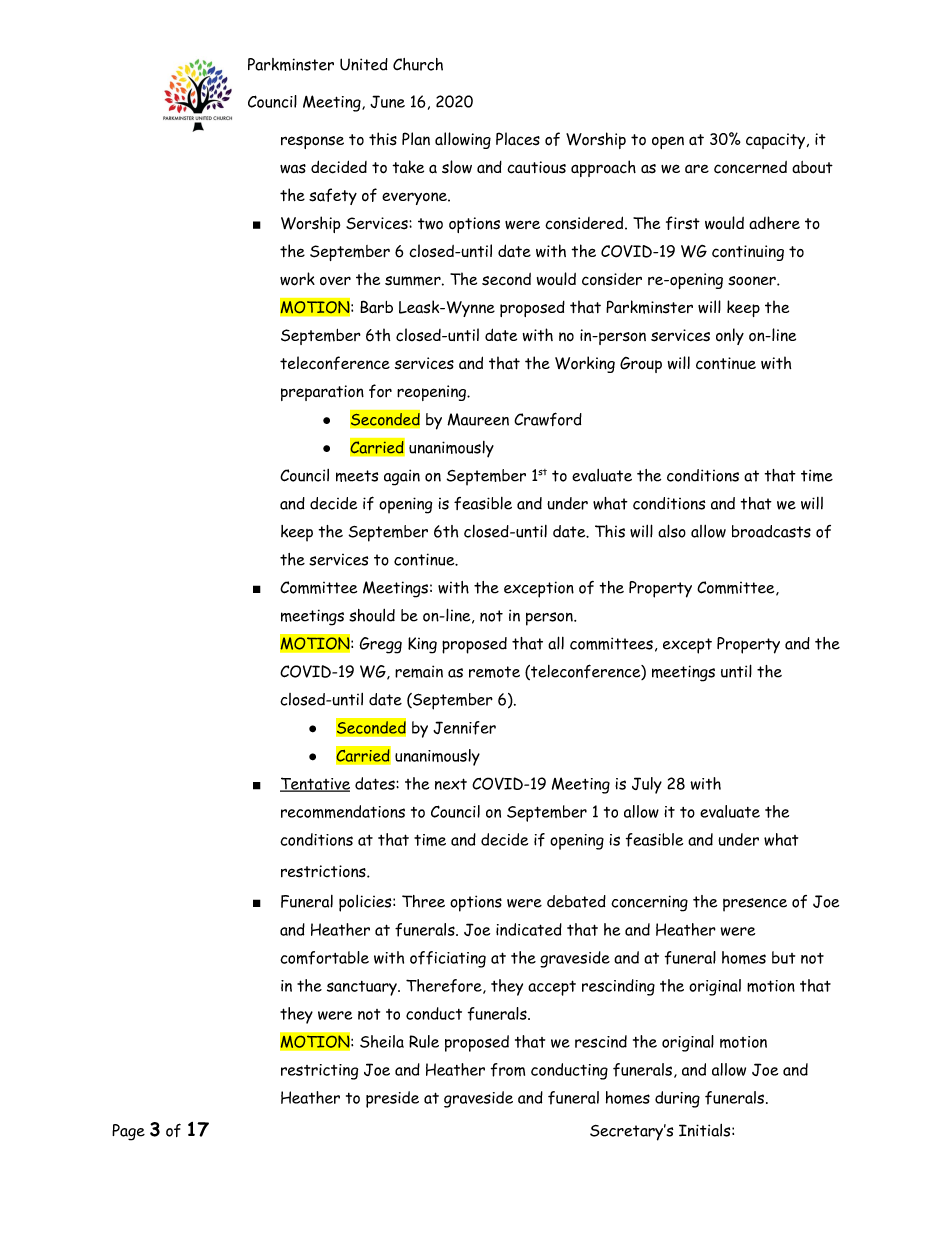 The width and height of the screenshot is (952, 1233). Describe the element at coordinates (755, 905) in the screenshot. I see `presence` at that location.
